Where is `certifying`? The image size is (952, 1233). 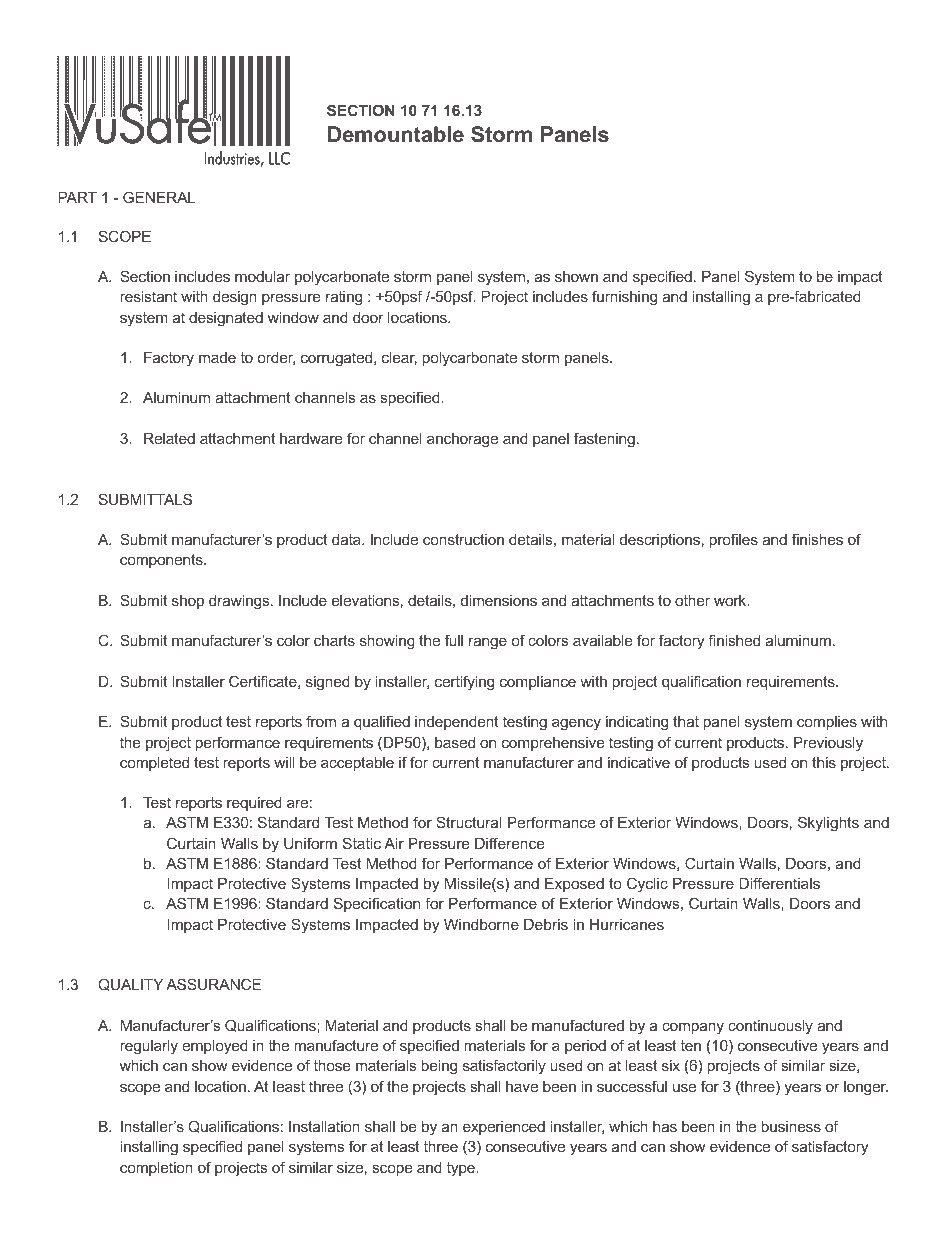
certifying is located at coordinates (464, 683).
